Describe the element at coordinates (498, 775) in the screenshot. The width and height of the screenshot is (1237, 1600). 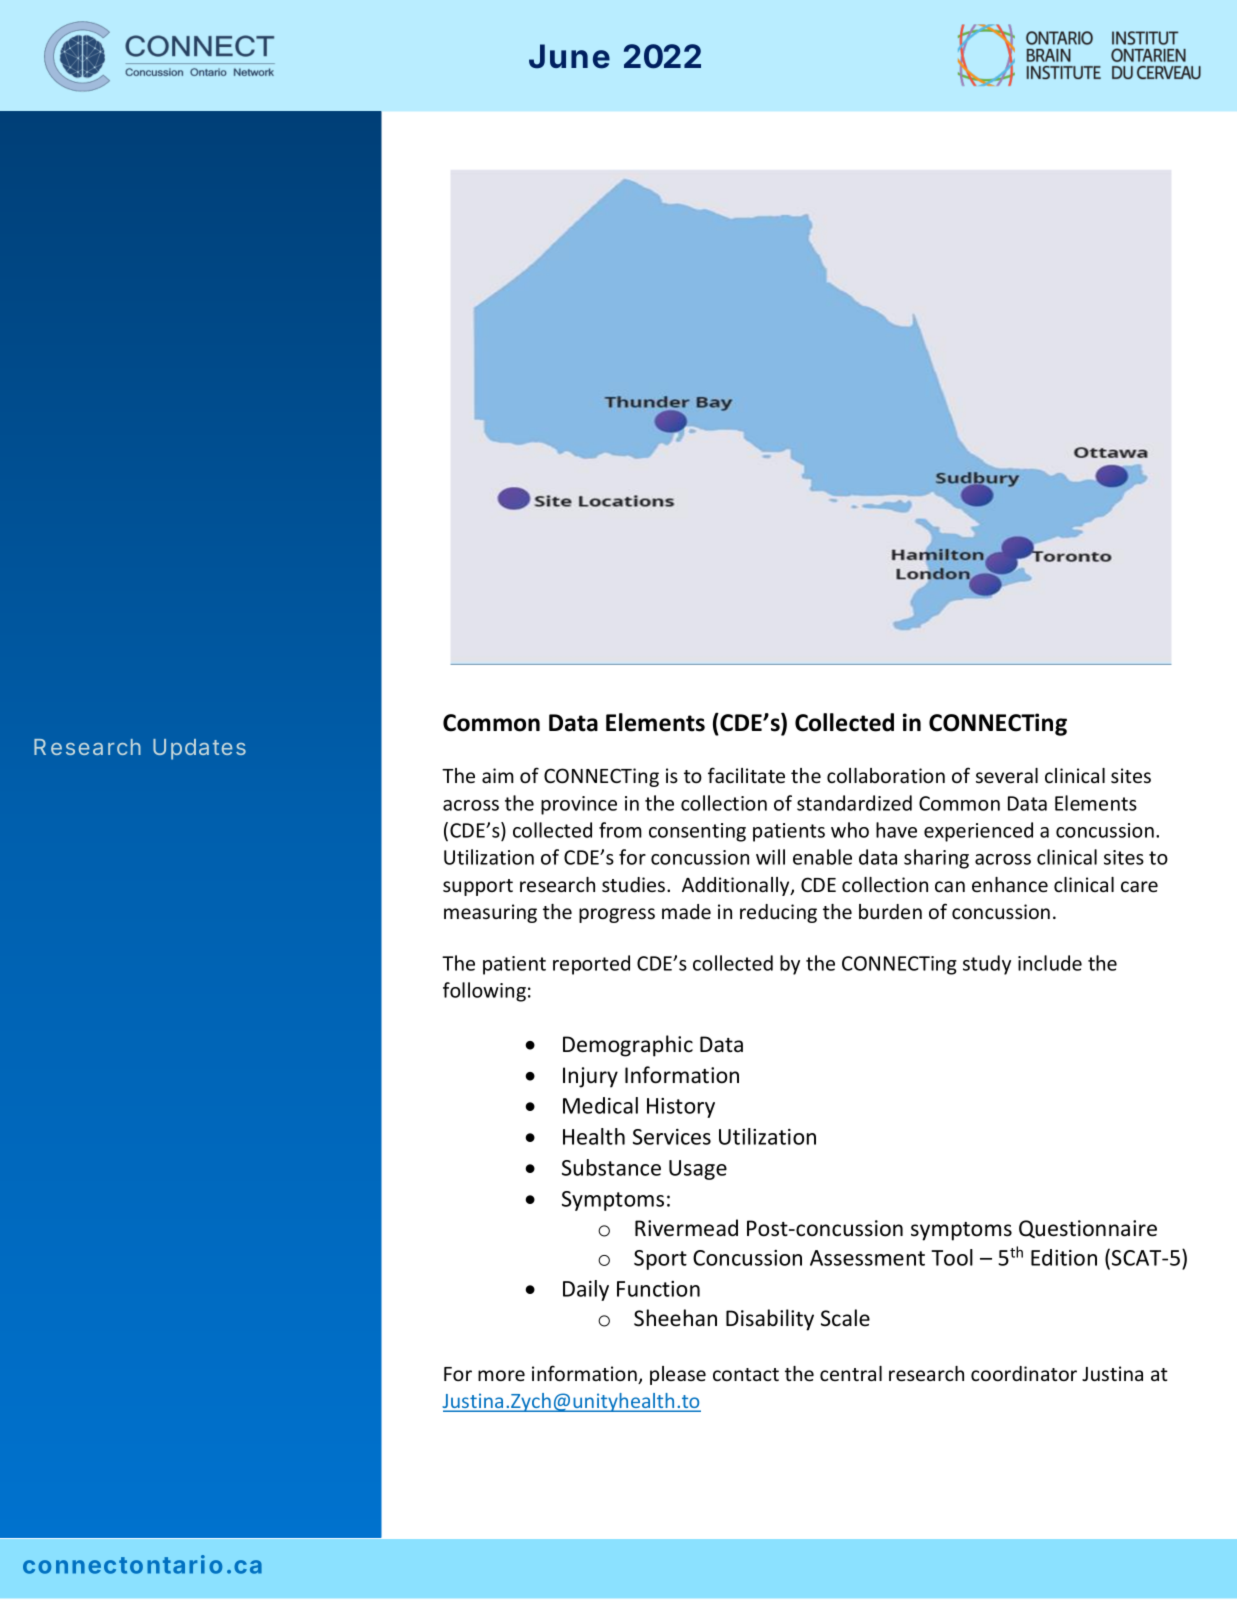
I see `aim` at that location.
